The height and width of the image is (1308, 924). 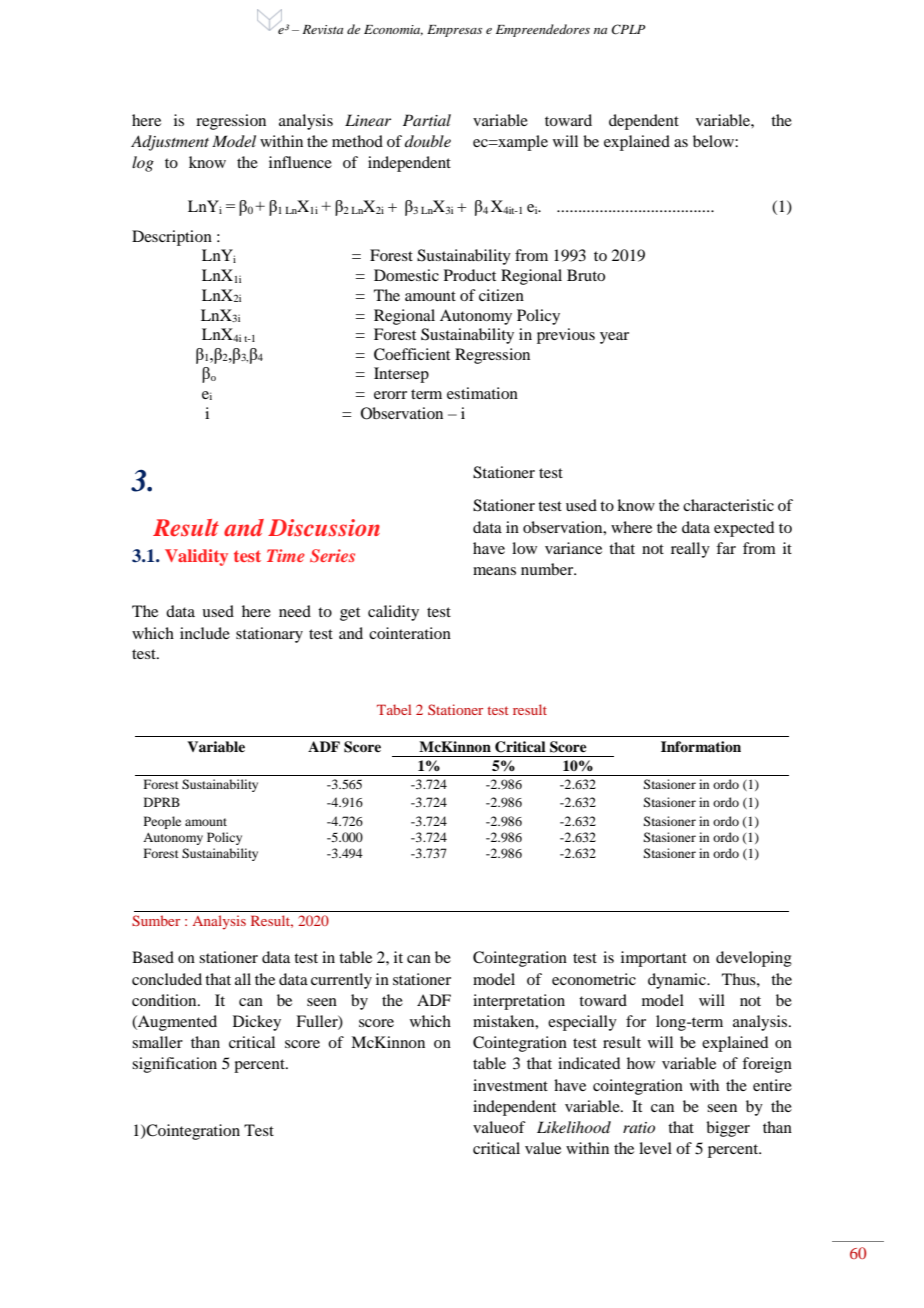 I want to click on Information, so click(x=701, y=746).
